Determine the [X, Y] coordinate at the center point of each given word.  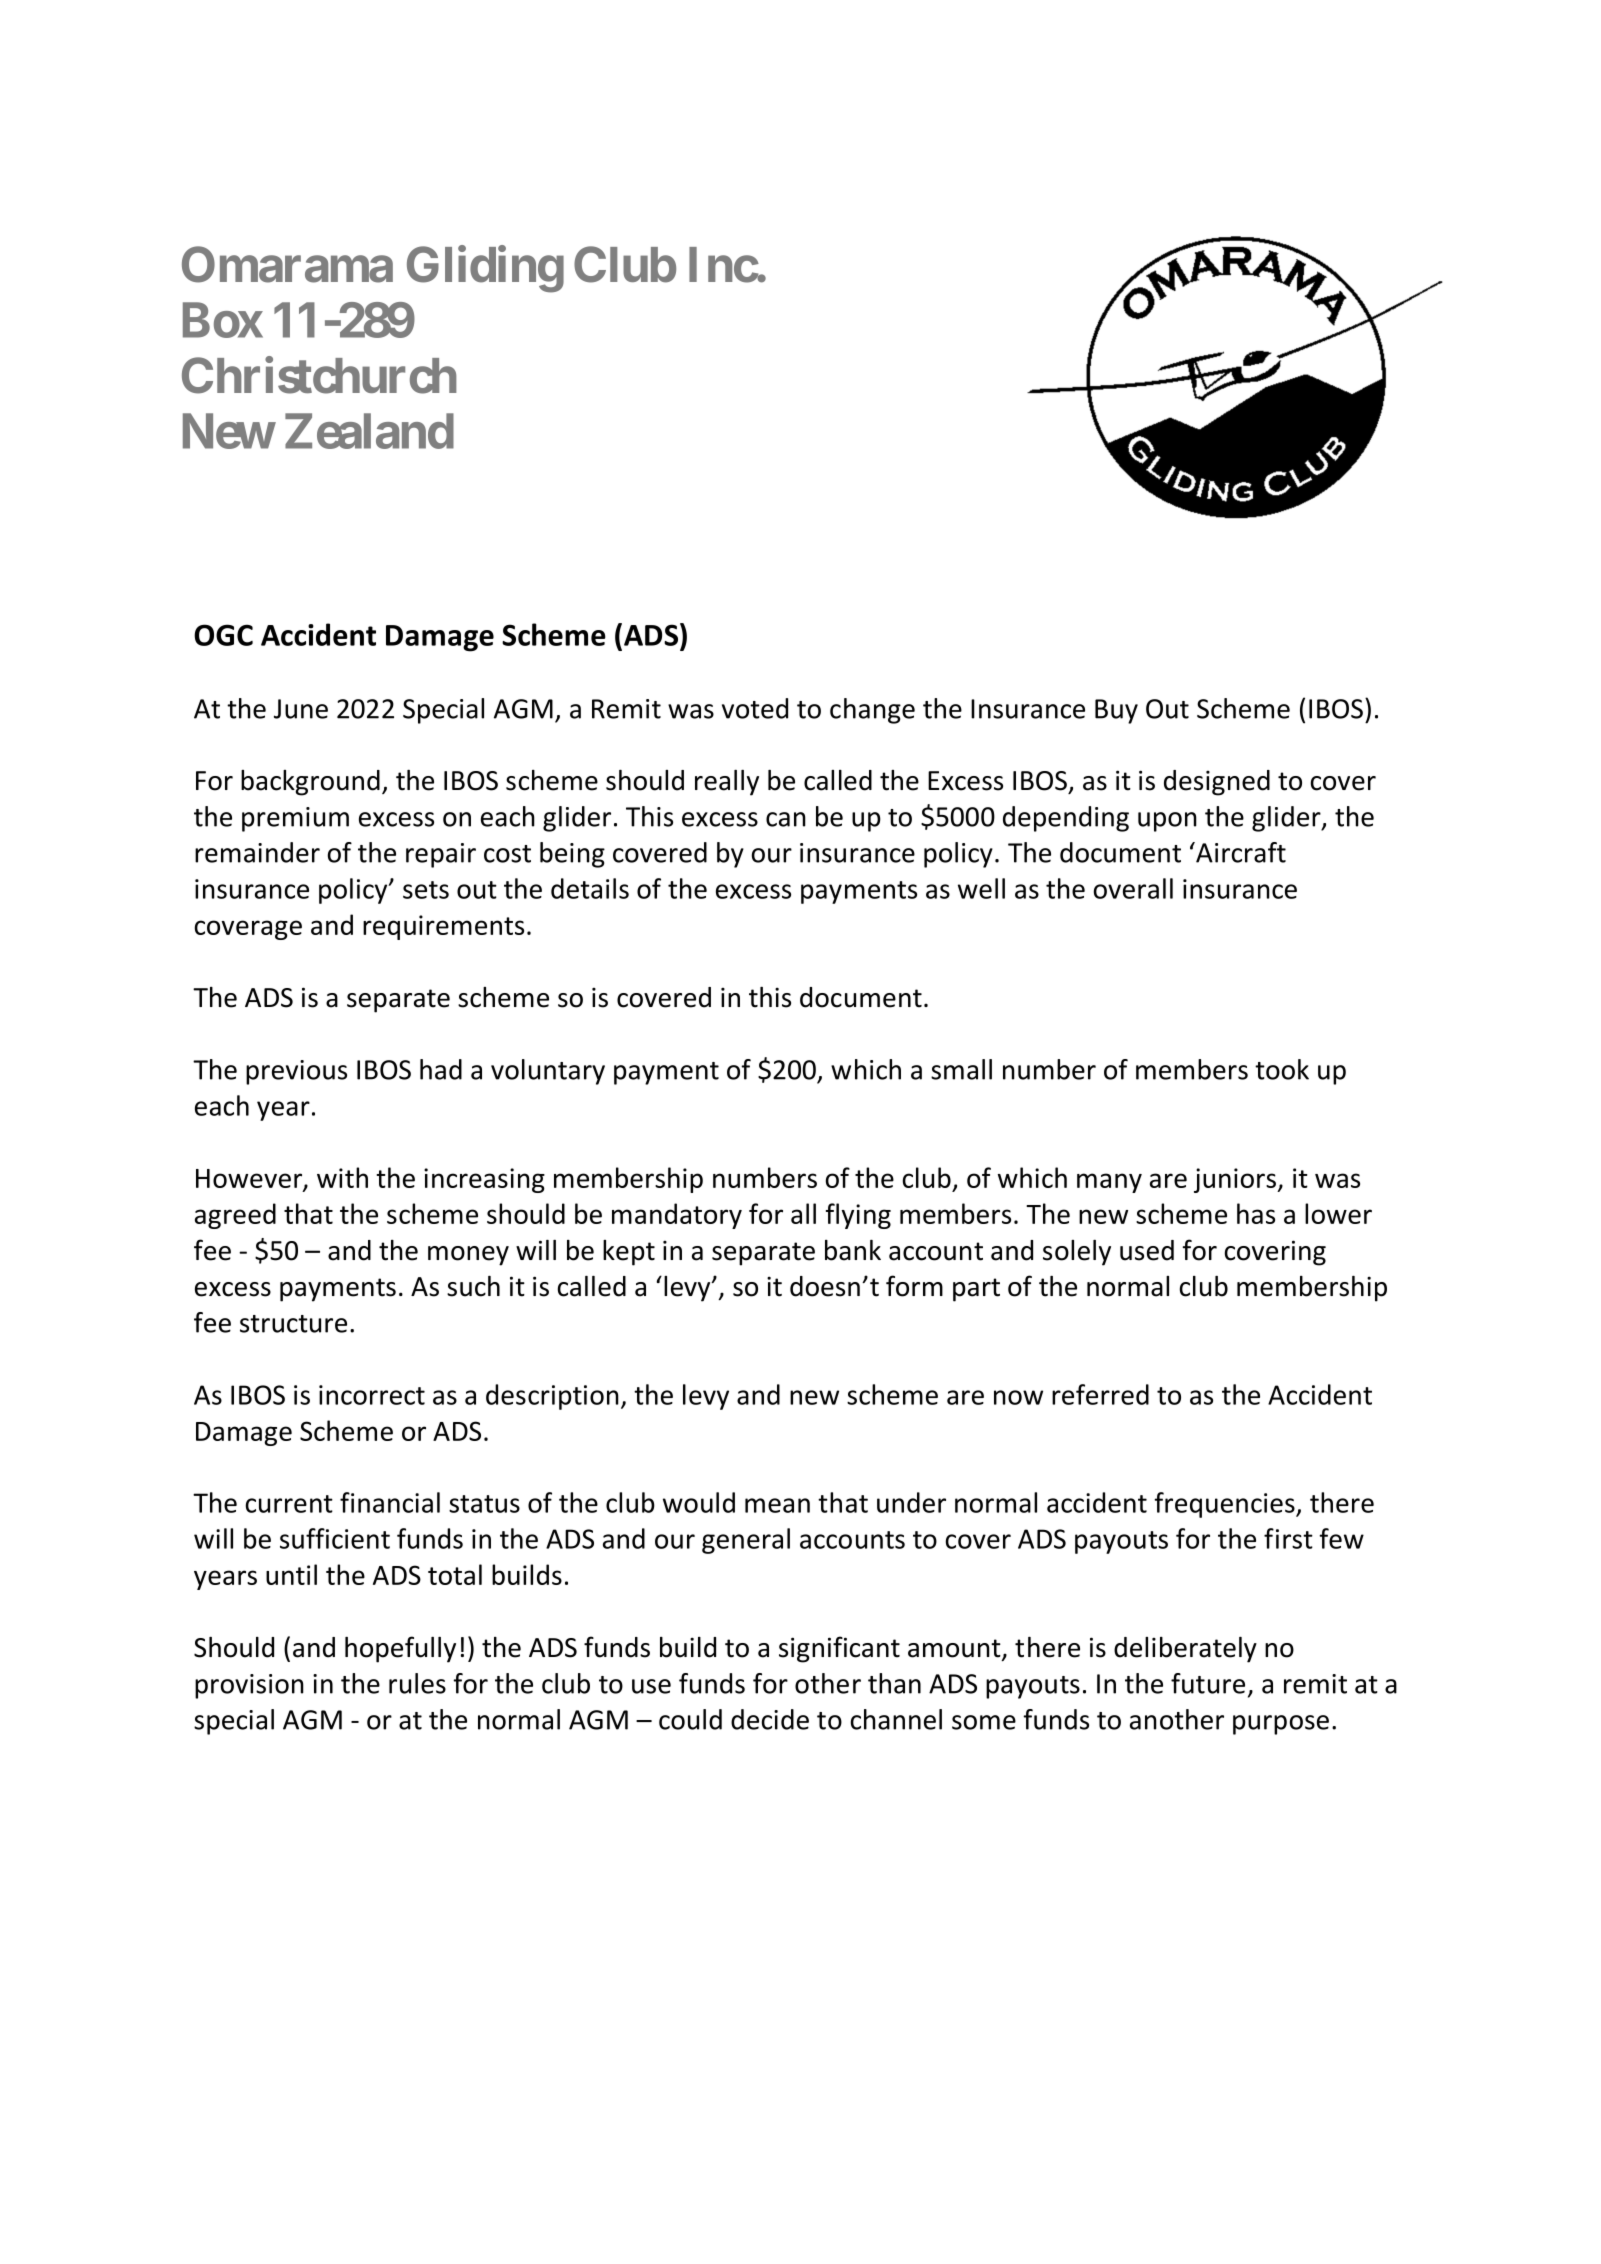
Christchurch [319, 375]
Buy [1116, 711]
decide [770, 1719]
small [961, 1069]
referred [1100, 1394]
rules [417, 1683]
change [872, 711]
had [441, 1069]
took [1282, 1069]
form [914, 1286]
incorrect [372, 1395]
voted [755, 708]
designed [1217, 783]
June [301, 709]
